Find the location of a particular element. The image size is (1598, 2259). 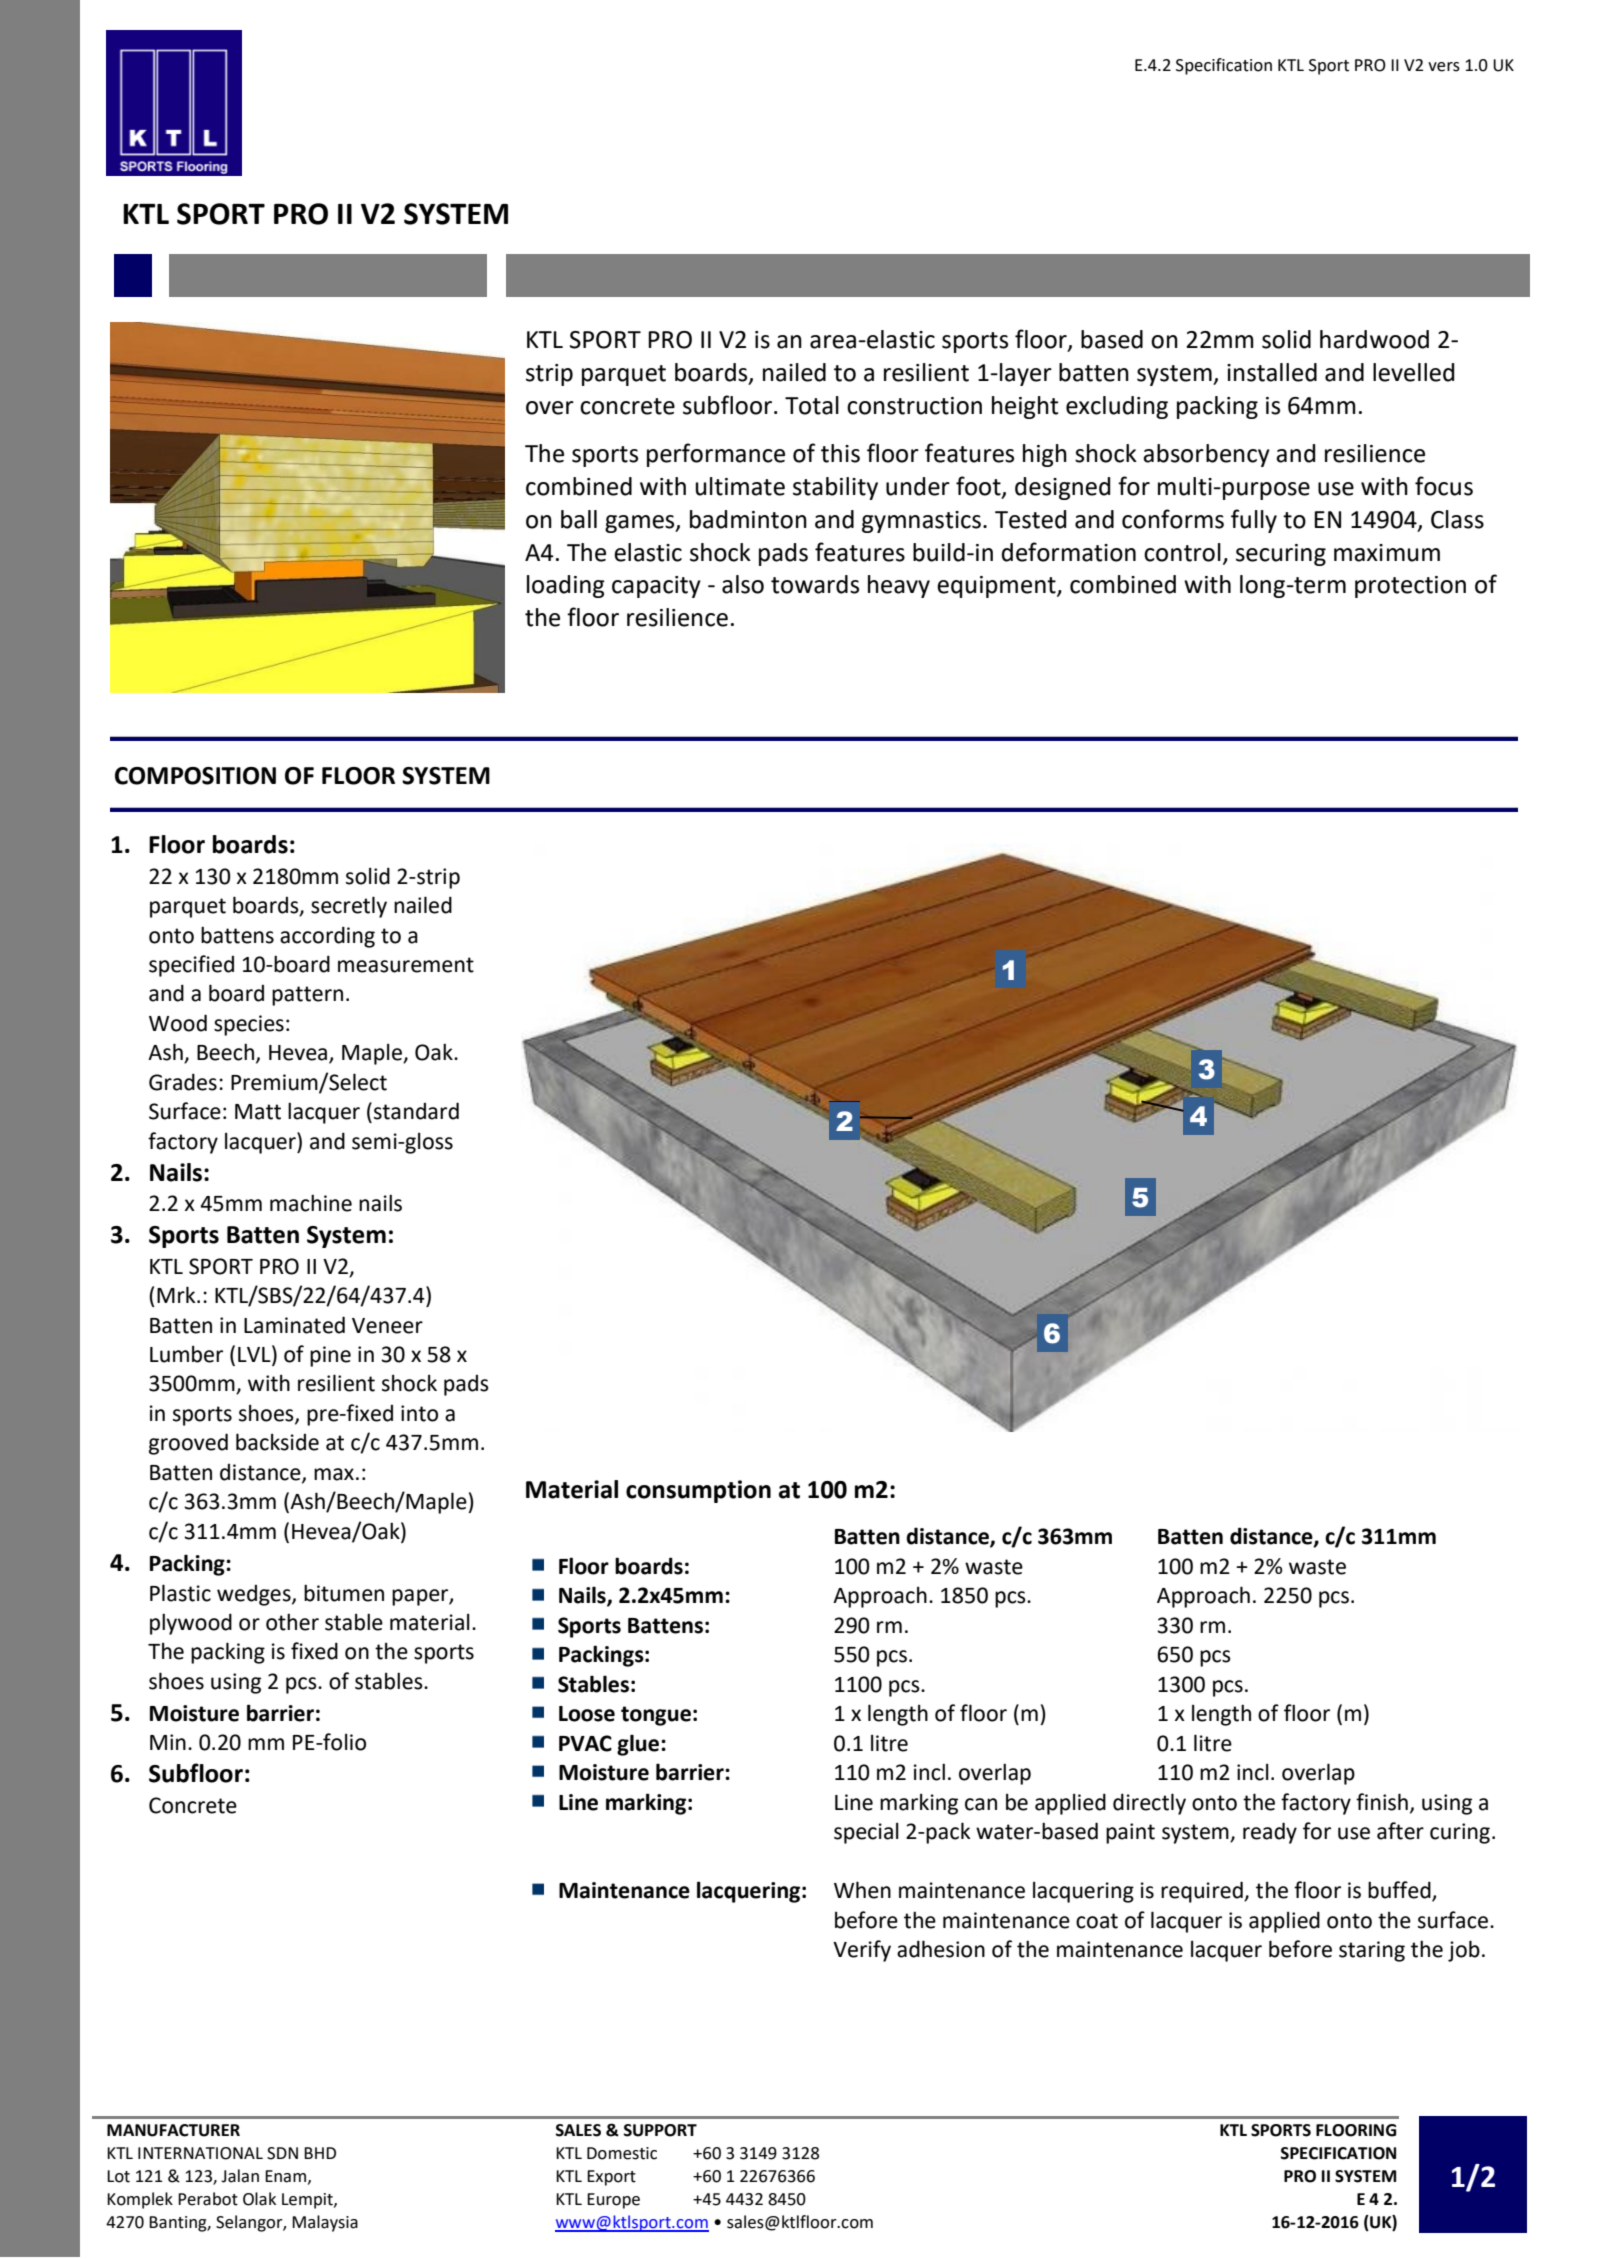

Laminated is located at coordinates (294, 1325).
